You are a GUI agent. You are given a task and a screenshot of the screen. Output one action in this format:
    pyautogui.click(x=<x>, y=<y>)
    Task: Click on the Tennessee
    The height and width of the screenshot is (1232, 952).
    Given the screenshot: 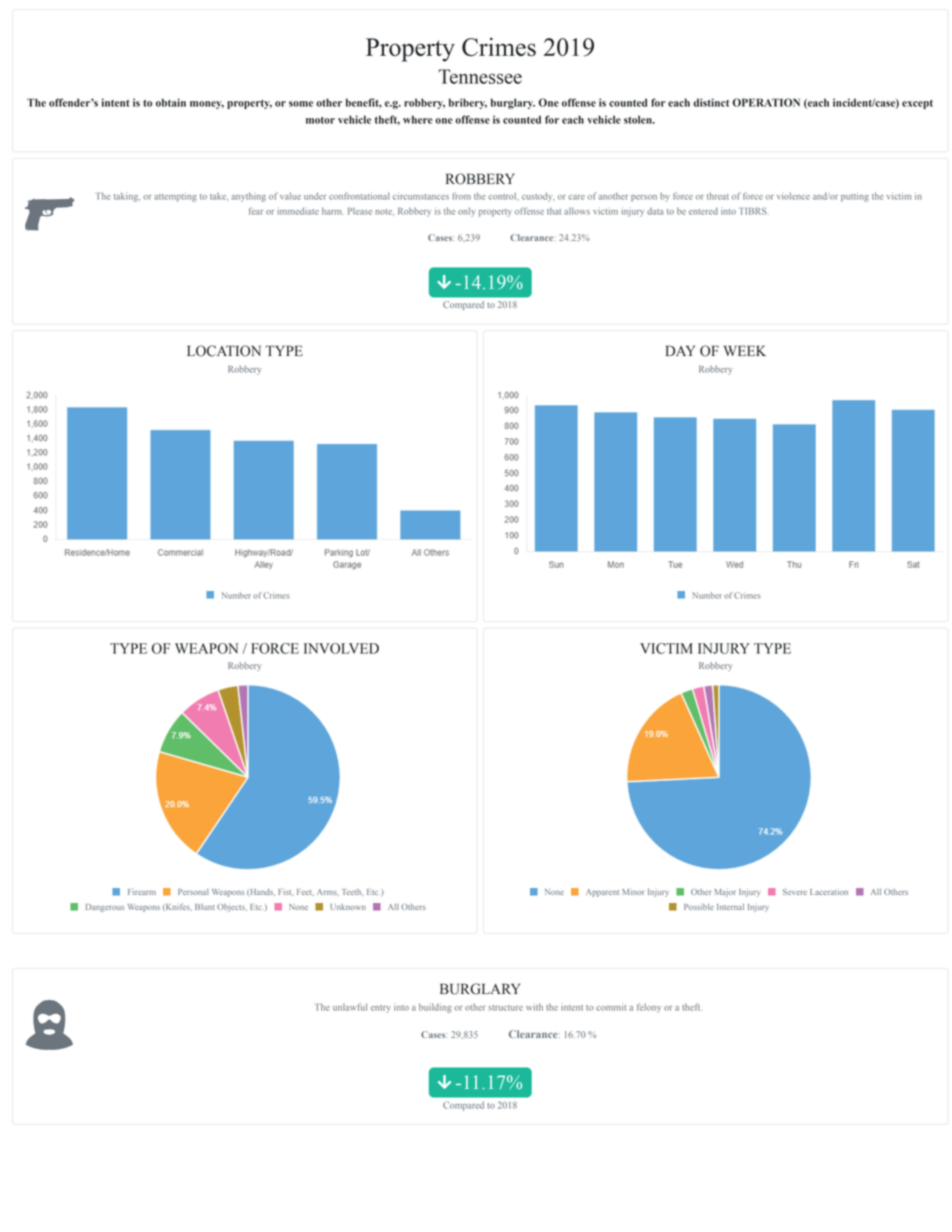 What is the action you would take?
    pyautogui.click(x=480, y=76)
